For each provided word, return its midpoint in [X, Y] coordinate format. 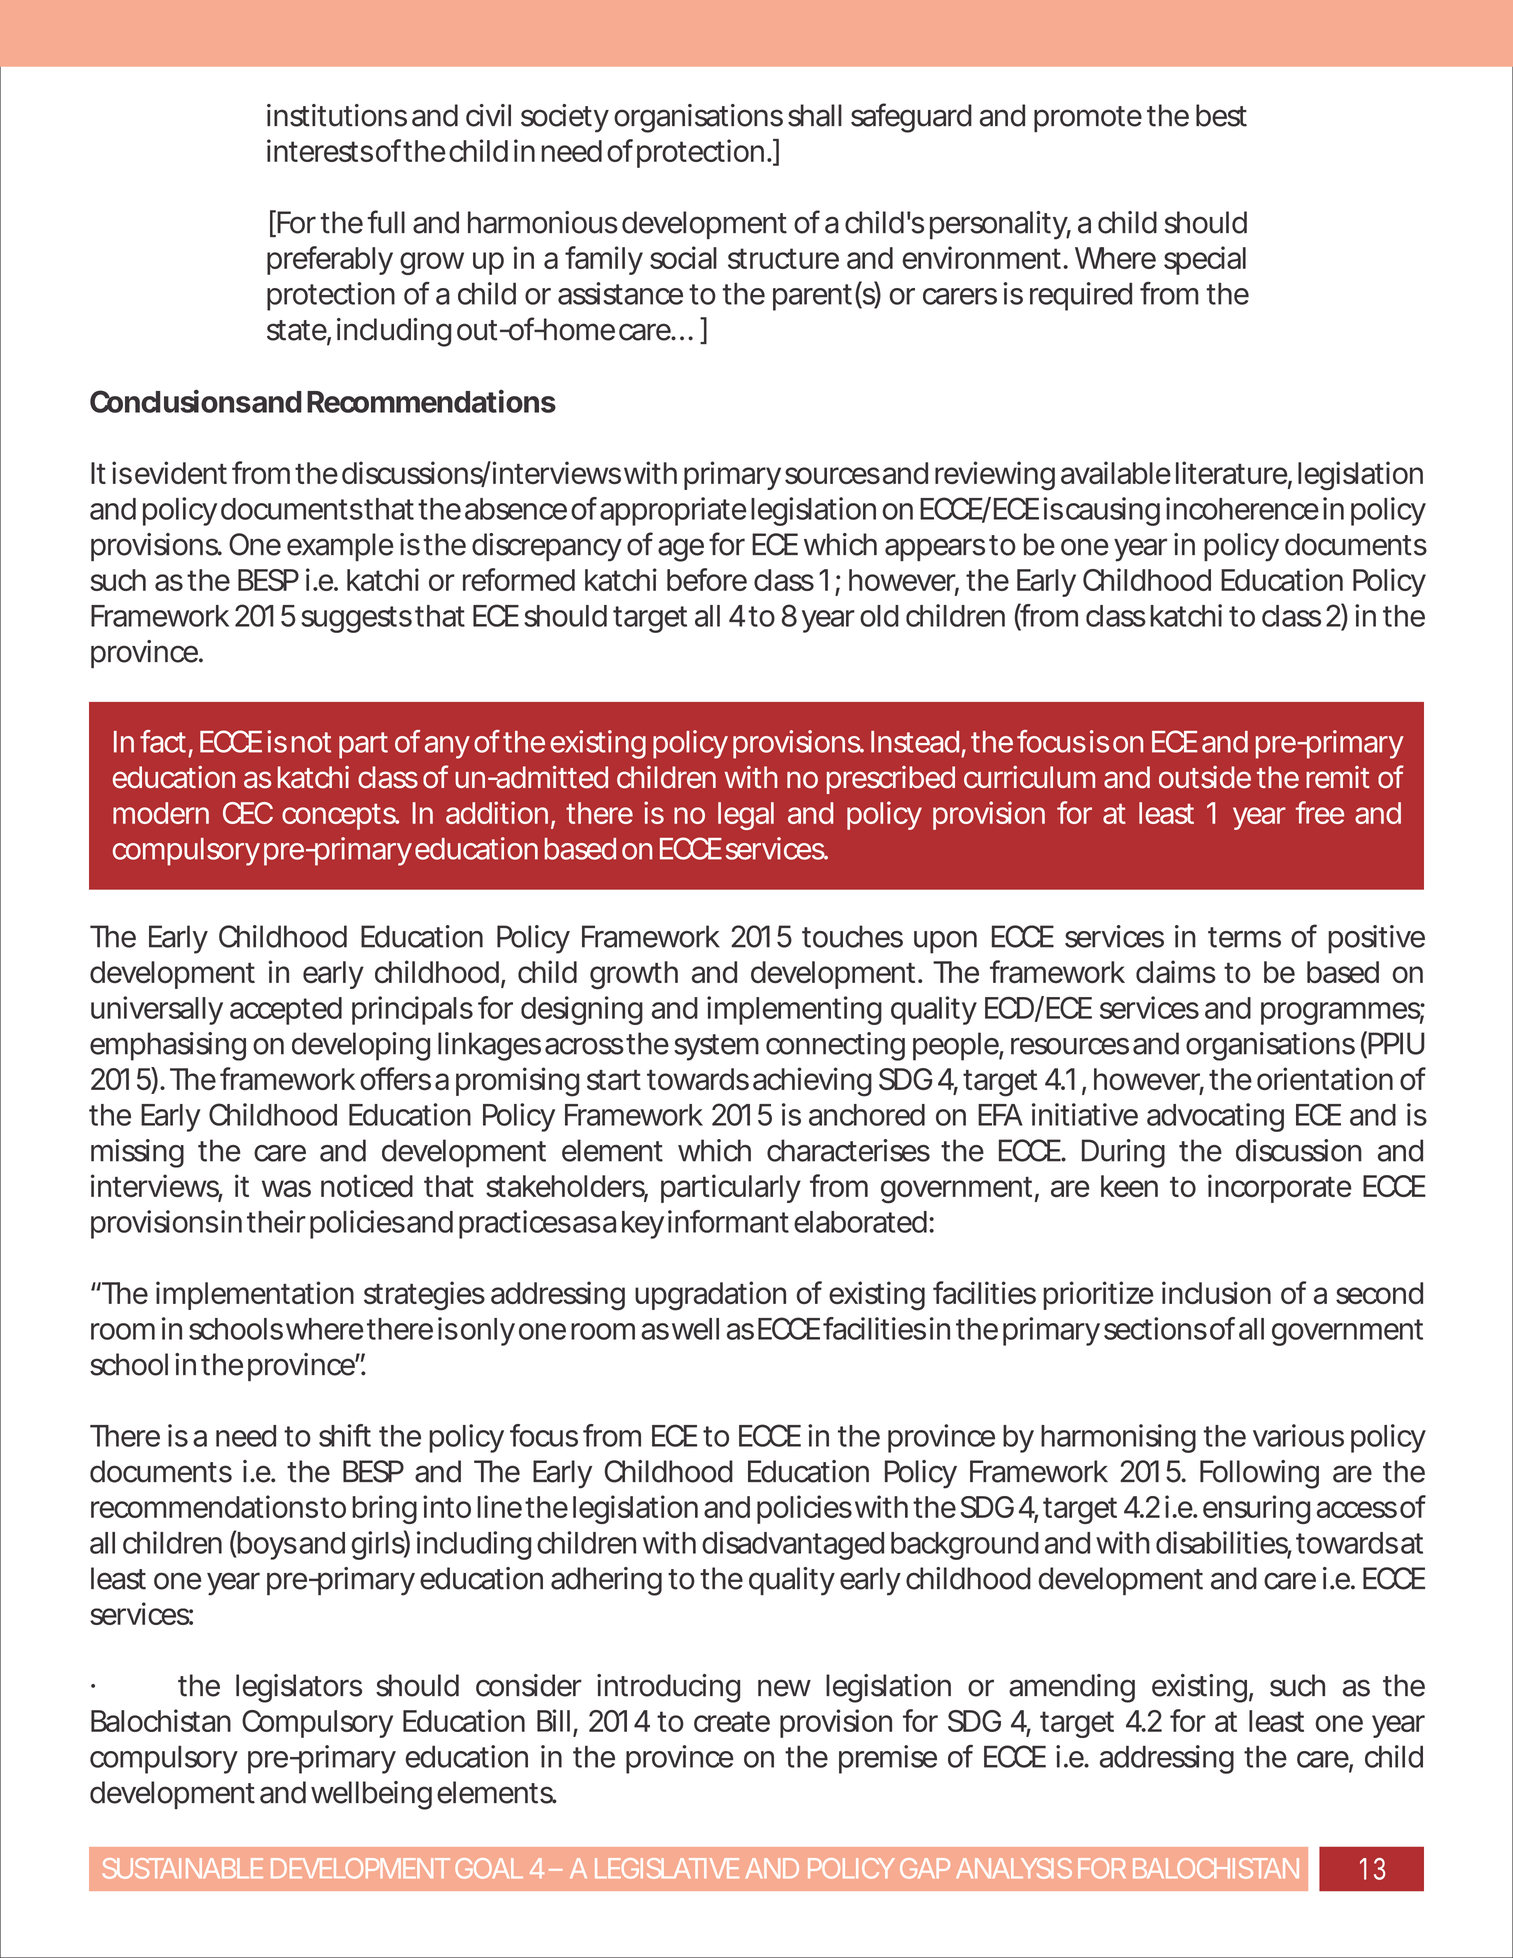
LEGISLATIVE [667, 1868]
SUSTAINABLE [183, 1868]
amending [1072, 1688]
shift [345, 1435]
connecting [835, 1046]
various [1298, 1435]
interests [320, 150]
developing [361, 1046]
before [707, 579]
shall [815, 115]
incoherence [1242, 508]
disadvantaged [793, 1545]
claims [1176, 972]
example [340, 547]
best [1221, 115]
